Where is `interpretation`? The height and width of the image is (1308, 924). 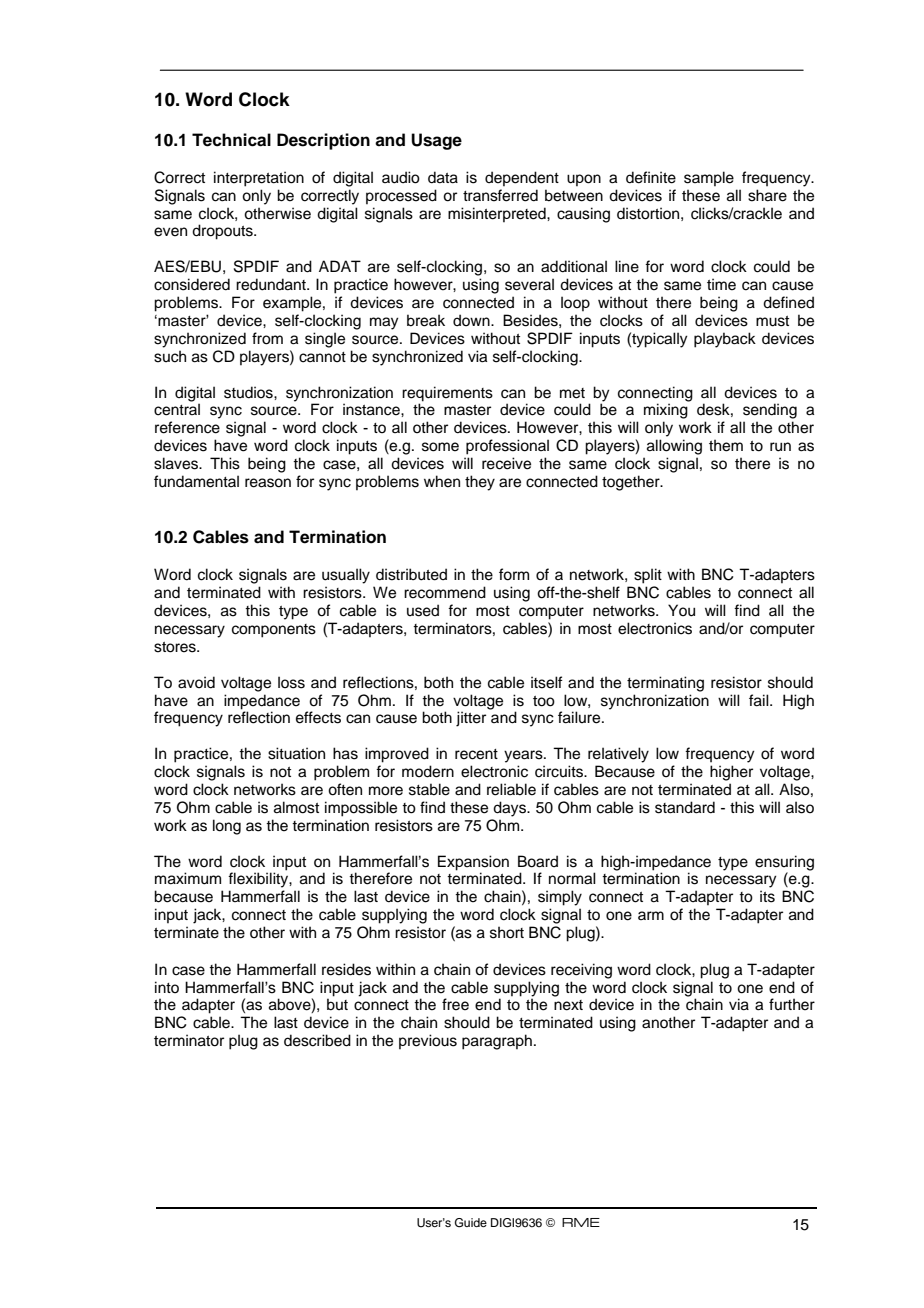 interpretation is located at coordinates (259, 179).
